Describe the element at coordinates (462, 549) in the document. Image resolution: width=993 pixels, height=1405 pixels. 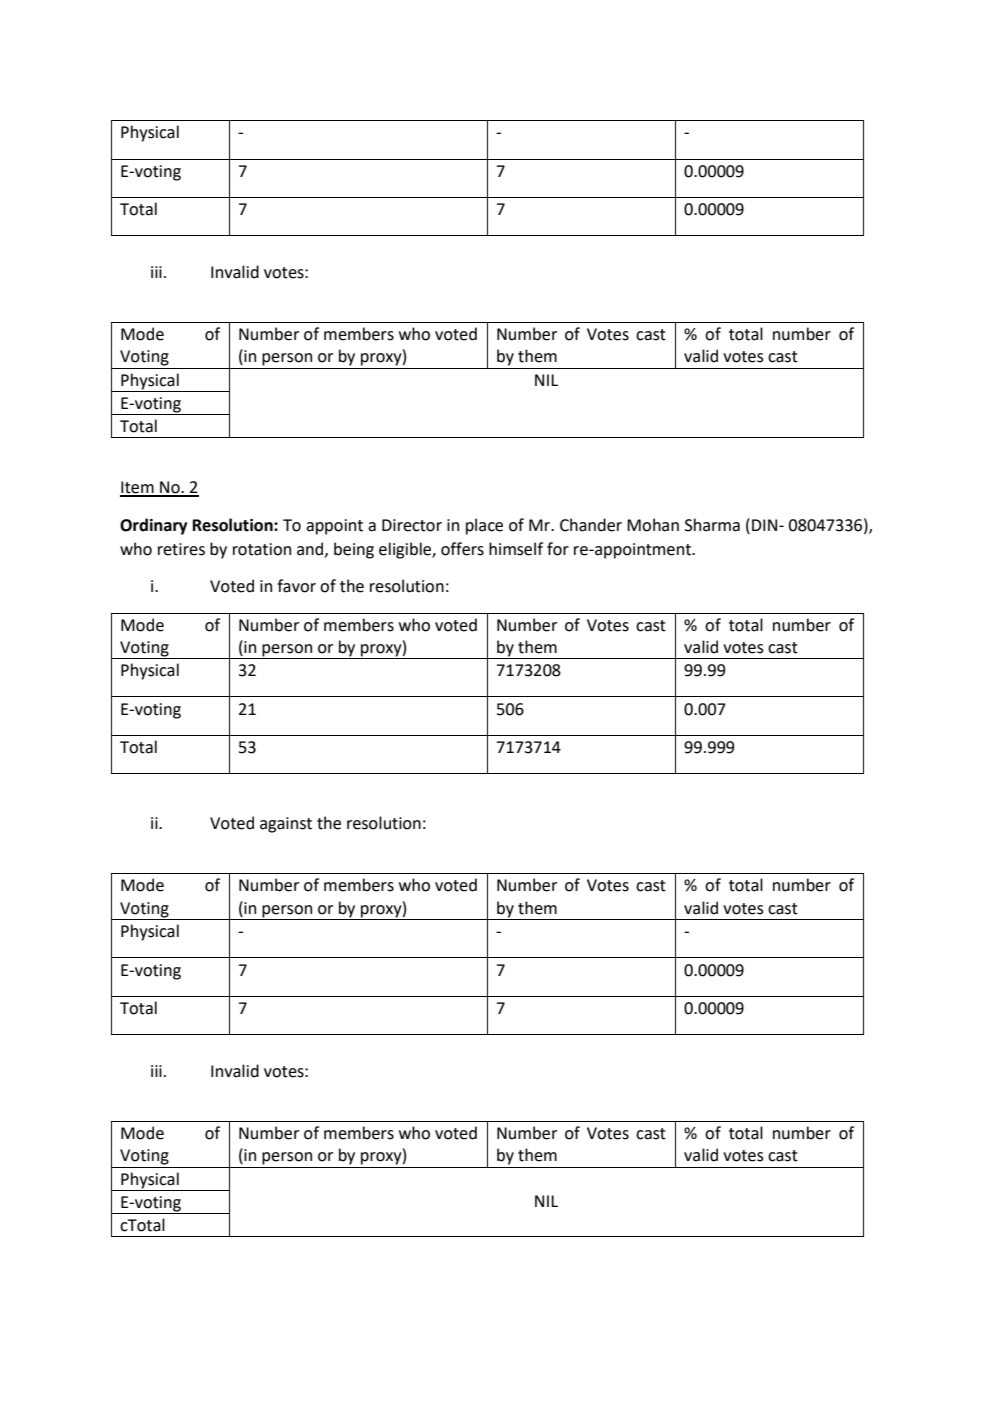
I see `offers` at that location.
